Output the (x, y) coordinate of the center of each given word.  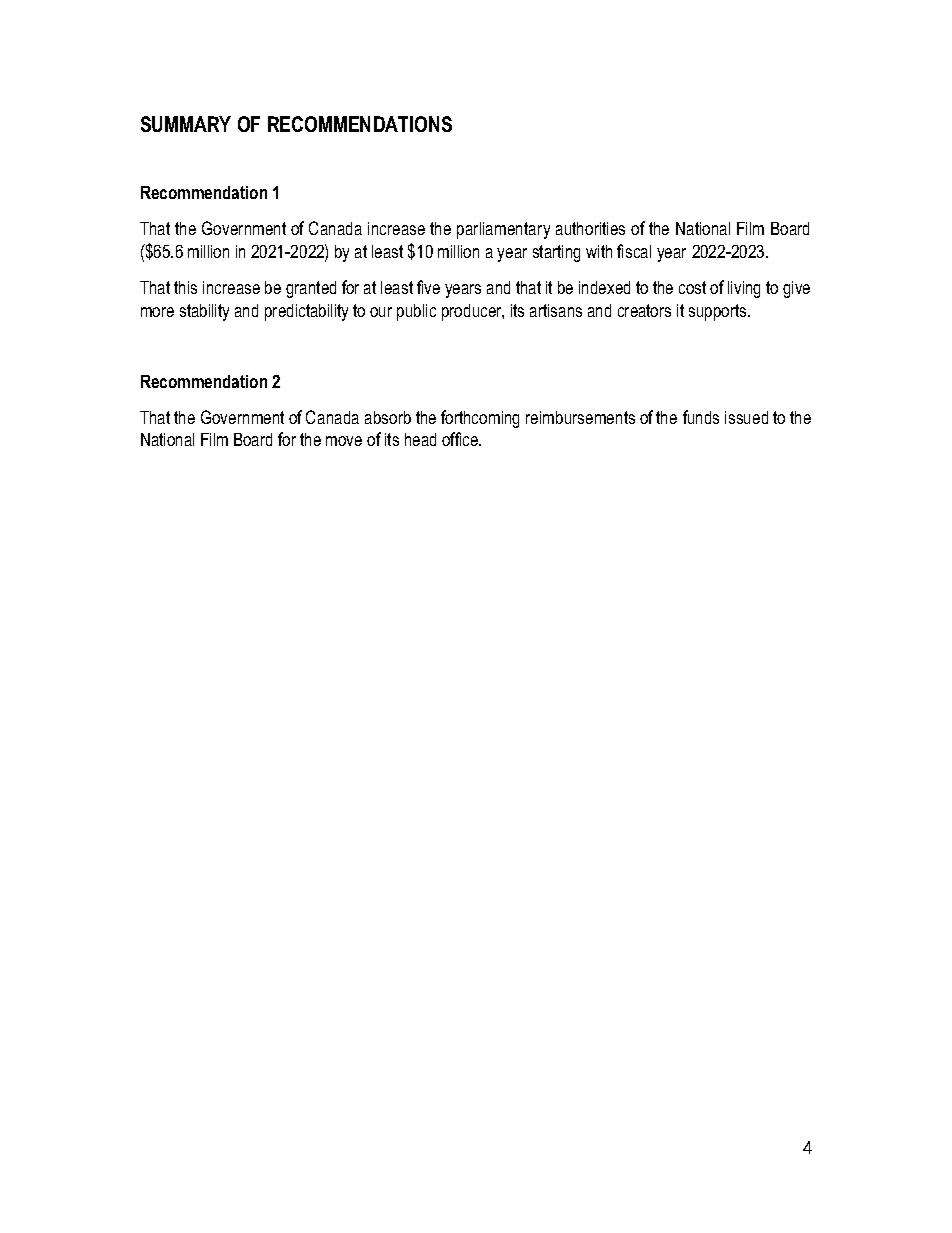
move (344, 441)
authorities (590, 228)
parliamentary (503, 230)
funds (701, 417)
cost (692, 287)
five (428, 287)
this (185, 287)
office (461, 439)
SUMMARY (186, 124)
